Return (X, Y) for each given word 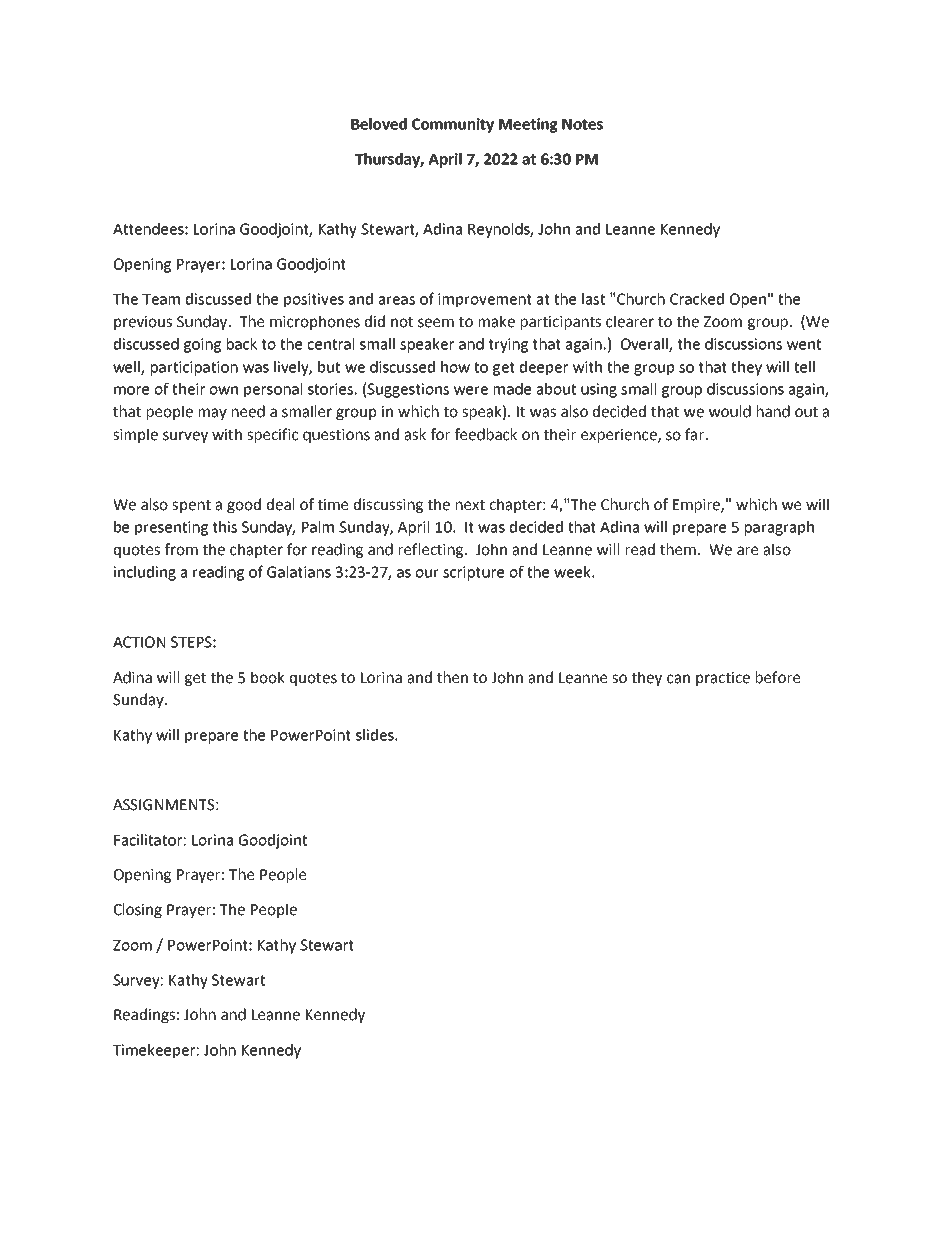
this (225, 527)
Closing (138, 910)
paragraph (779, 528)
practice (723, 679)
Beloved (379, 124)
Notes (582, 124)
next (470, 505)
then (452, 677)
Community (453, 125)
